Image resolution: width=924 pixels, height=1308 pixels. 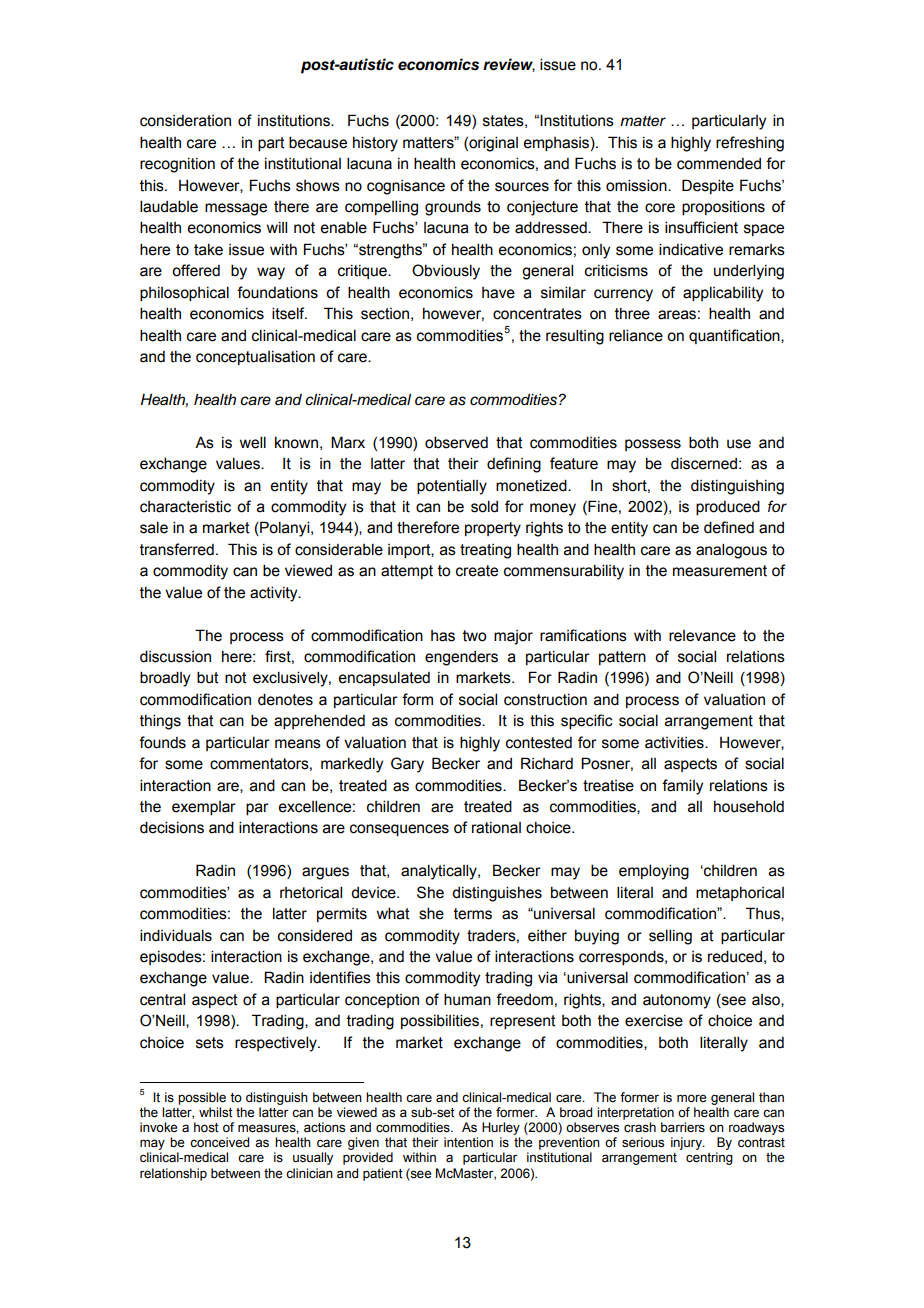 I want to click on review, so click(x=509, y=65).
